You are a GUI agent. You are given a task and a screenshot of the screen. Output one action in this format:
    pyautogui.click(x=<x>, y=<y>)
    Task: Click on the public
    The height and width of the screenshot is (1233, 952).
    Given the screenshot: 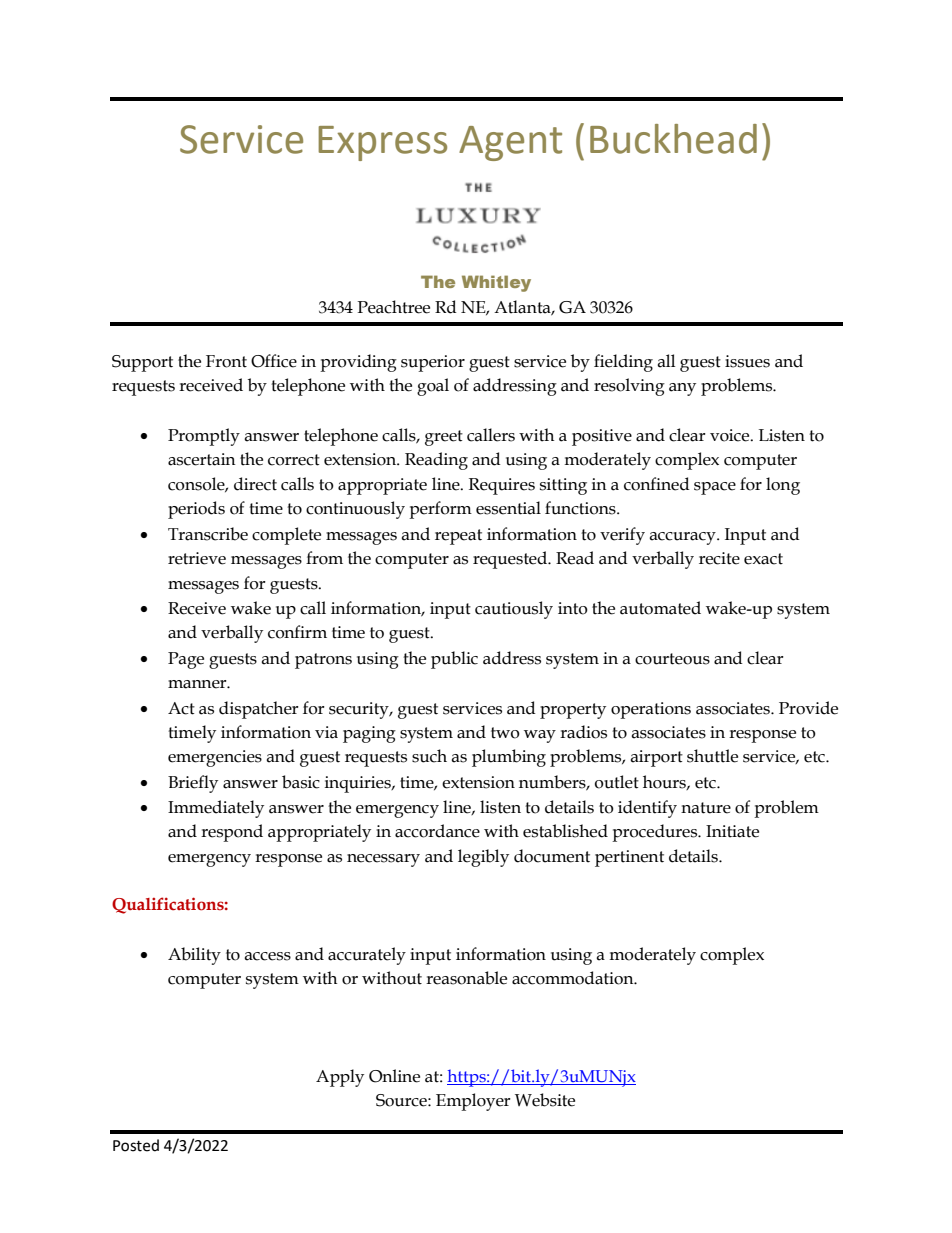 What is the action you would take?
    pyautogui.click(x=454, y=660)
